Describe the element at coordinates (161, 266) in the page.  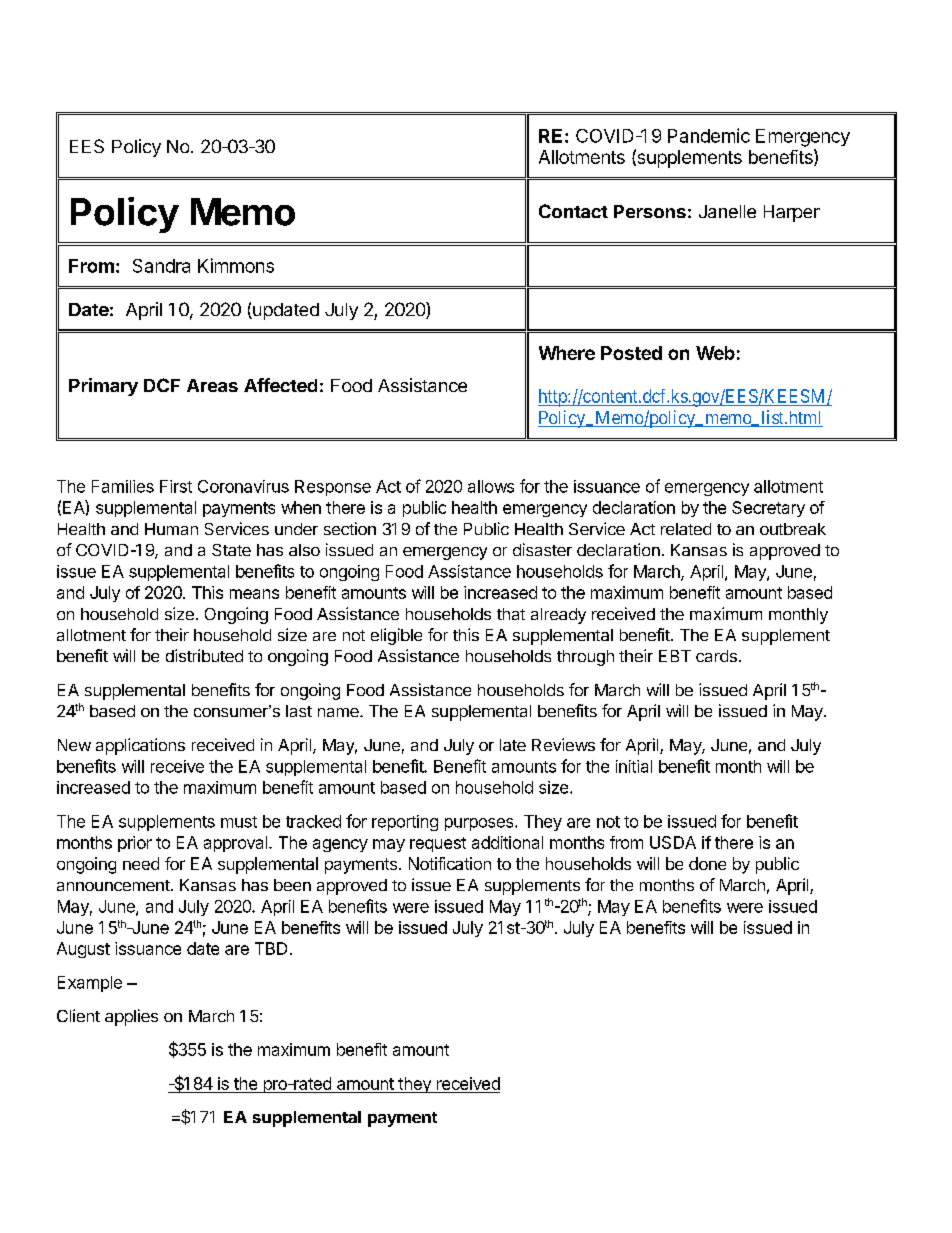
I see `Sandra` at that location.
